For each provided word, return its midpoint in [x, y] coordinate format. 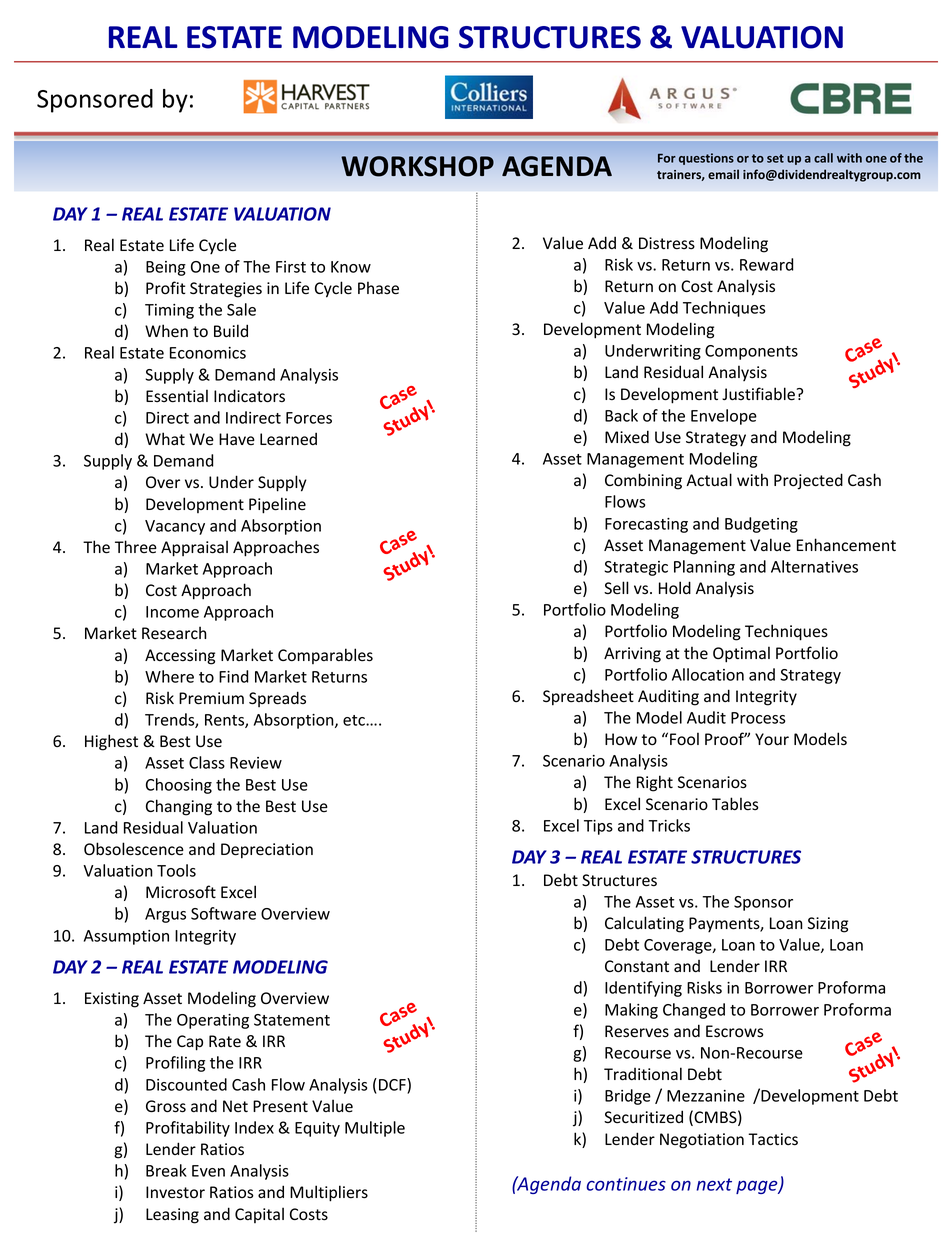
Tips [598, 827]
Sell [616, 588]
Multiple [375, 1129]
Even [208, 1171]
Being [166, 268]
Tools [176, 870]
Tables [735, 804]
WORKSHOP [417, 166]
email [723, 174]
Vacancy [175, 527]
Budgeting [761, 525]
